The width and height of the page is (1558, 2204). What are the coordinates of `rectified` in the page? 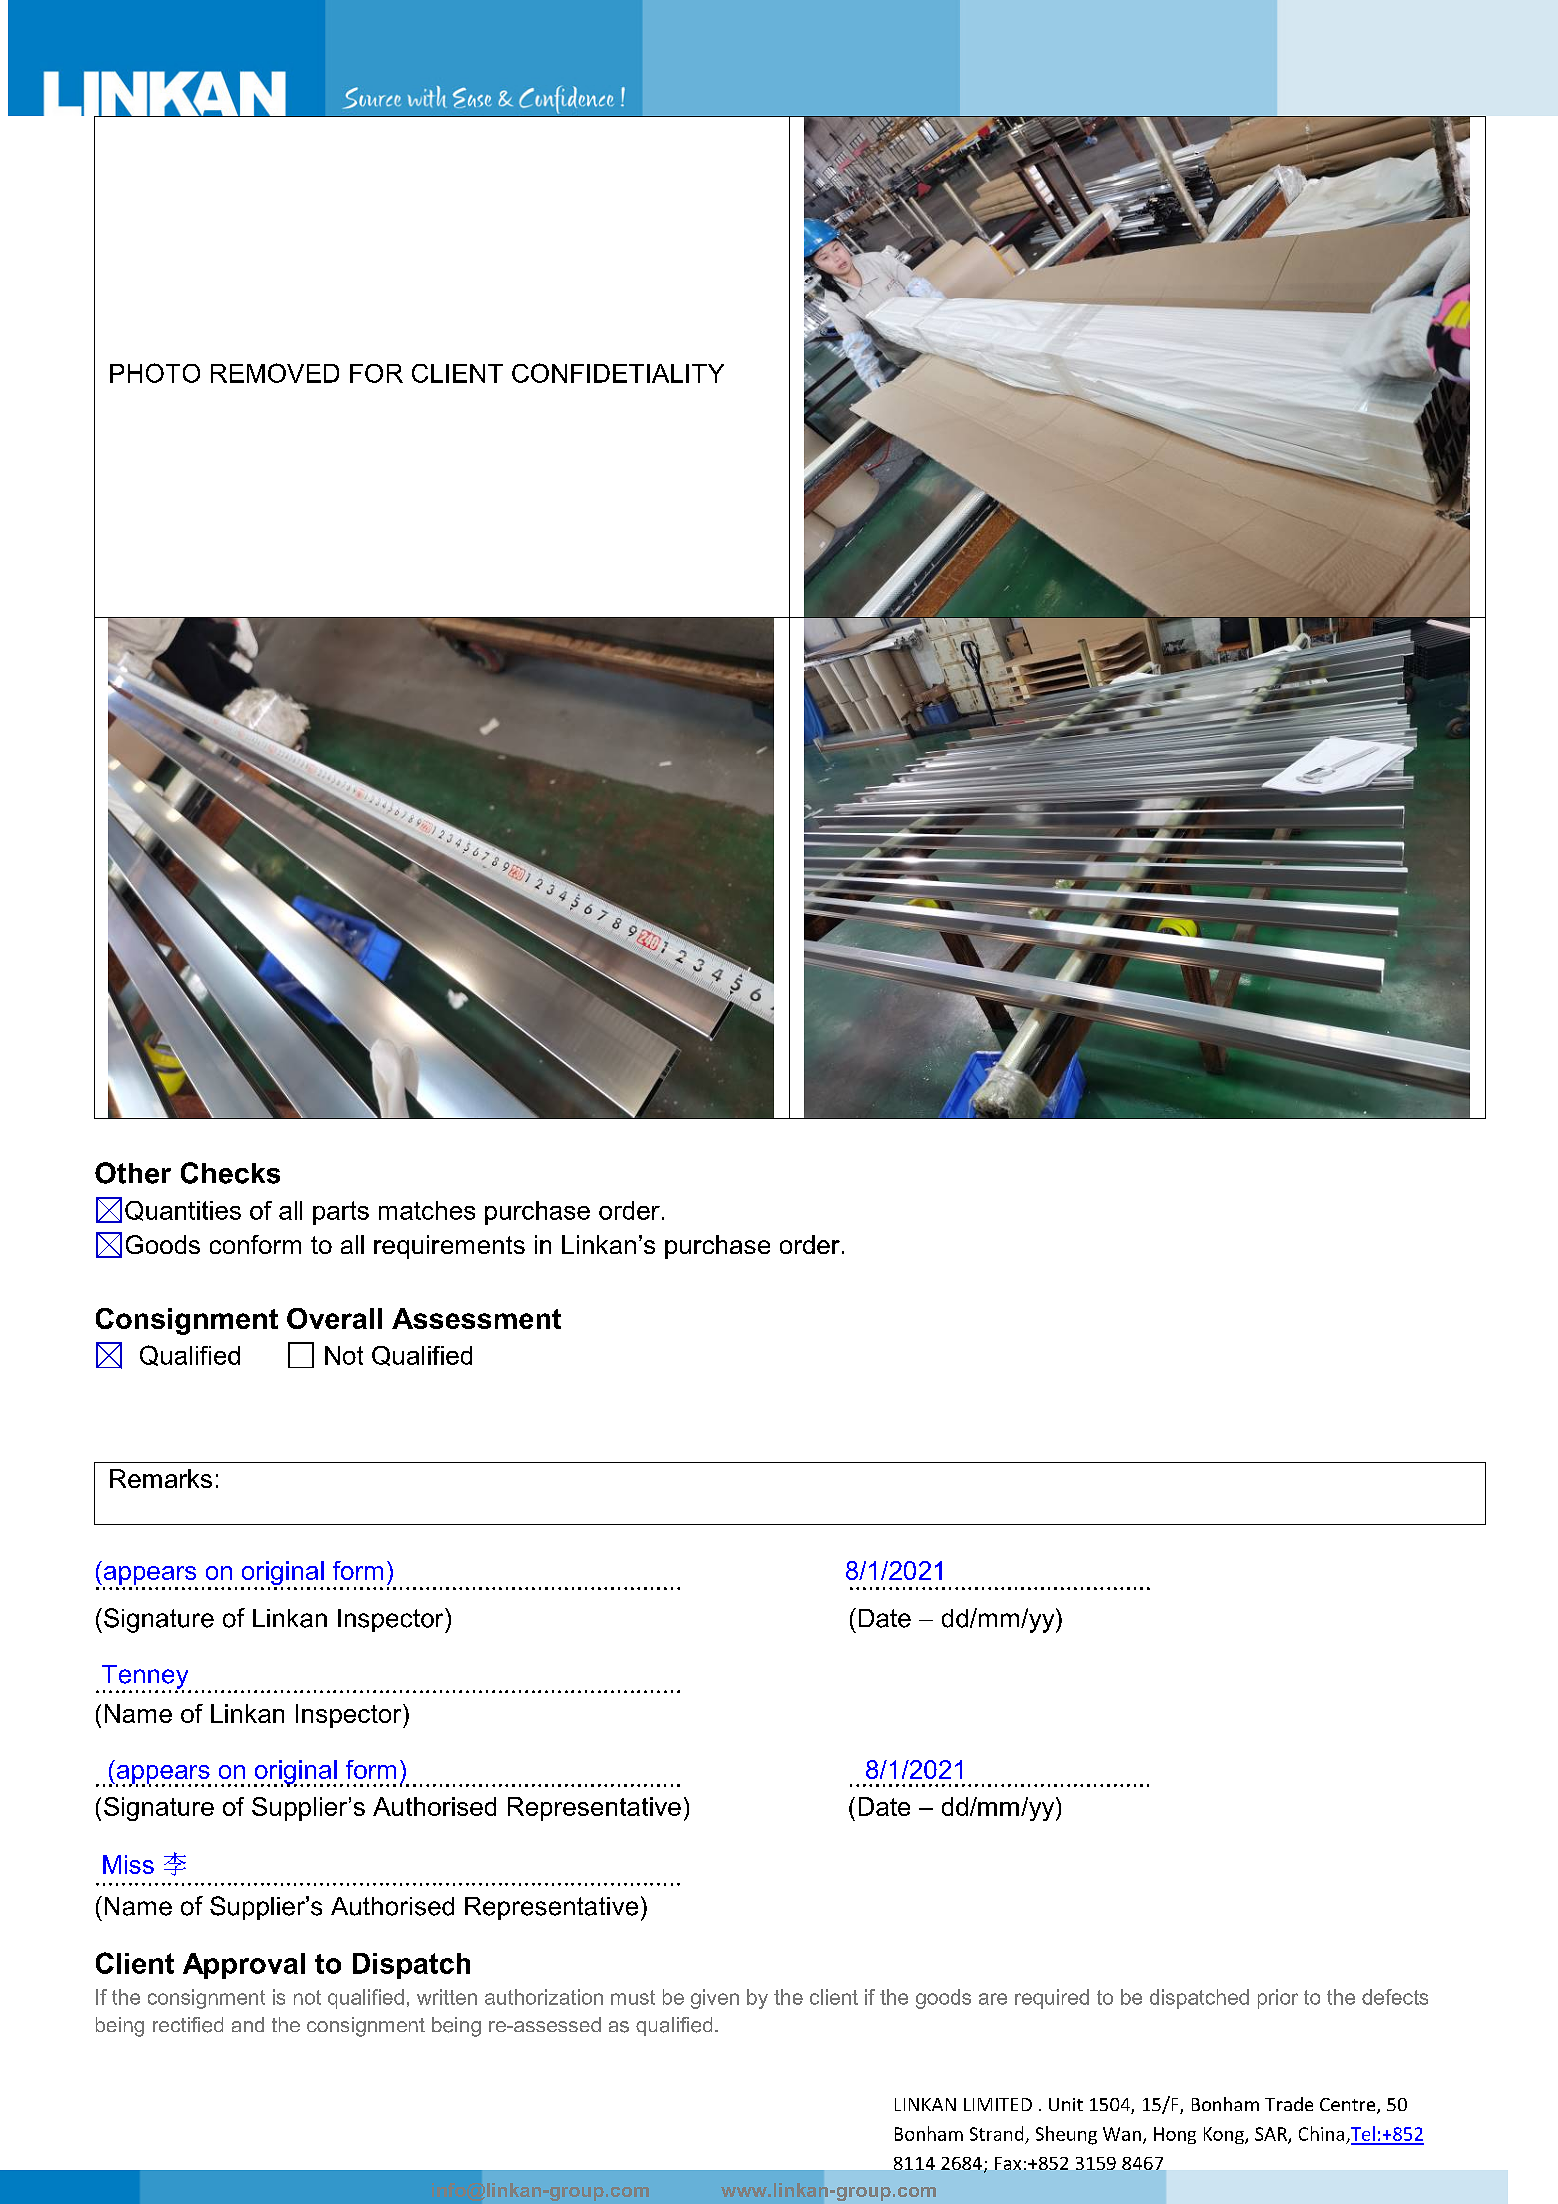 It's located at (188, 2025).
